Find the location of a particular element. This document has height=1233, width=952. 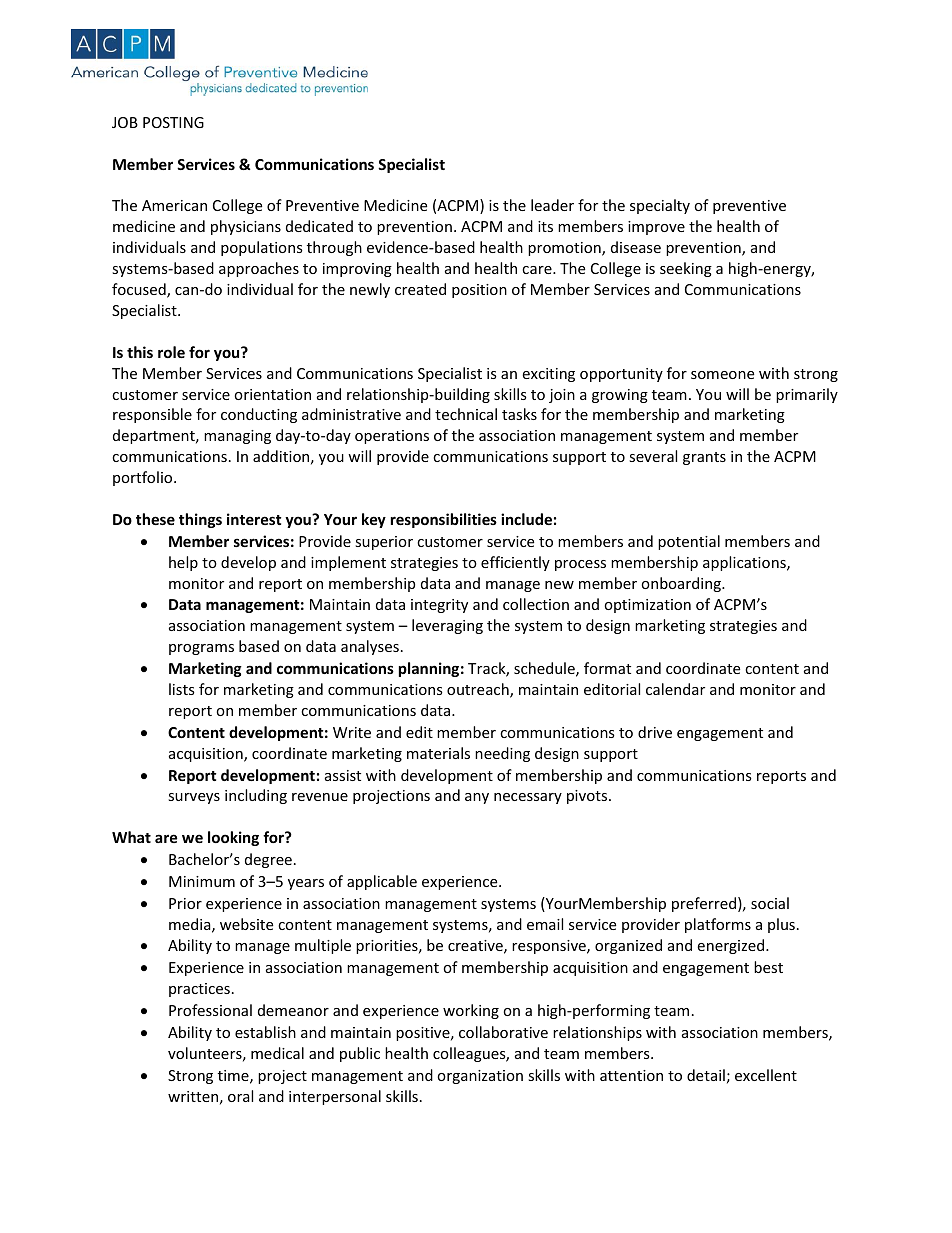

lists is located at coordinates (182, 689).
